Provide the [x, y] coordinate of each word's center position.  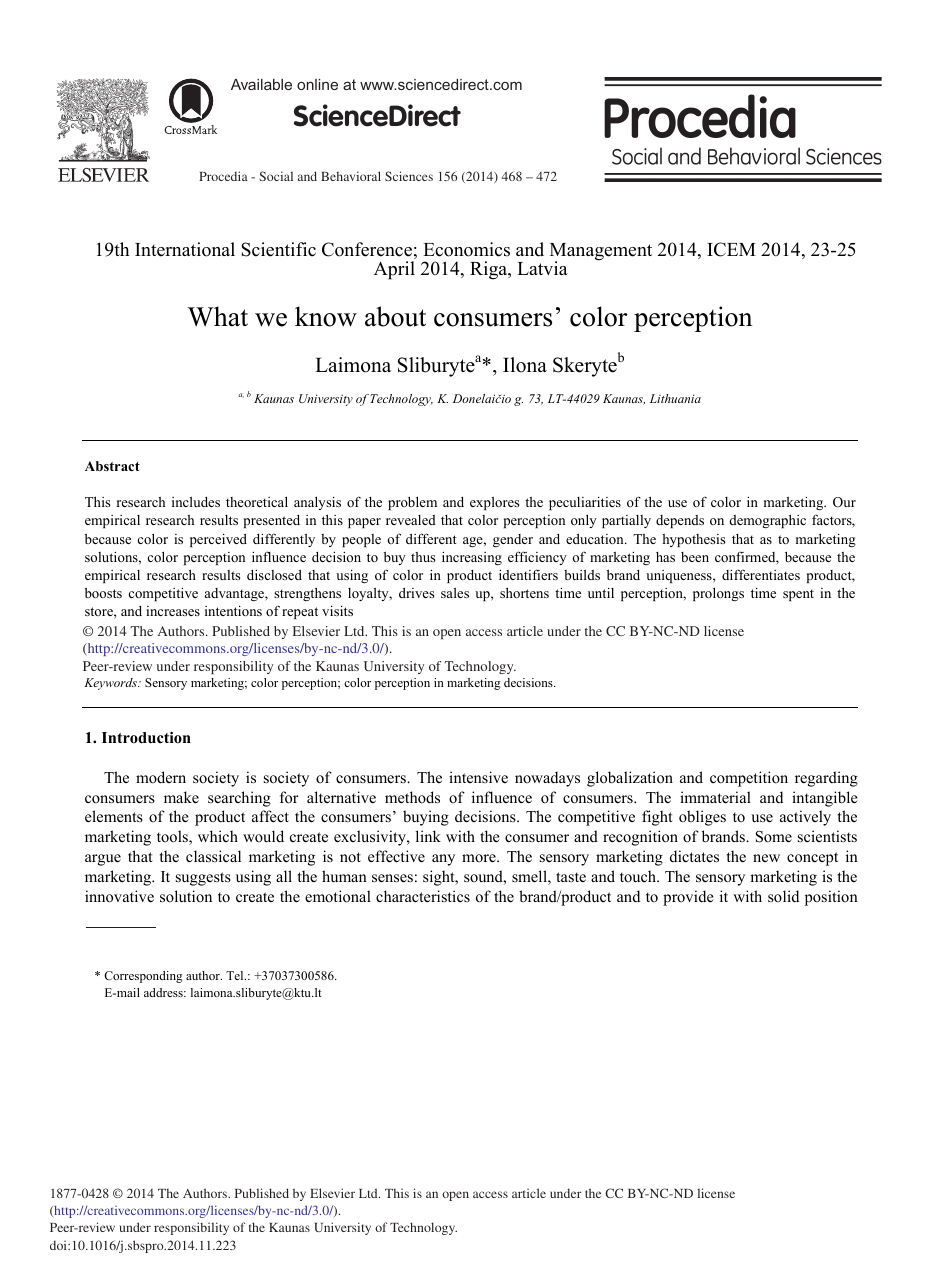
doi [59, 1245]
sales [455, 593]
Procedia [223, 176]
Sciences [409, 176]
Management [601, 253]
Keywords [111, 684]
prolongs [718, 594]
